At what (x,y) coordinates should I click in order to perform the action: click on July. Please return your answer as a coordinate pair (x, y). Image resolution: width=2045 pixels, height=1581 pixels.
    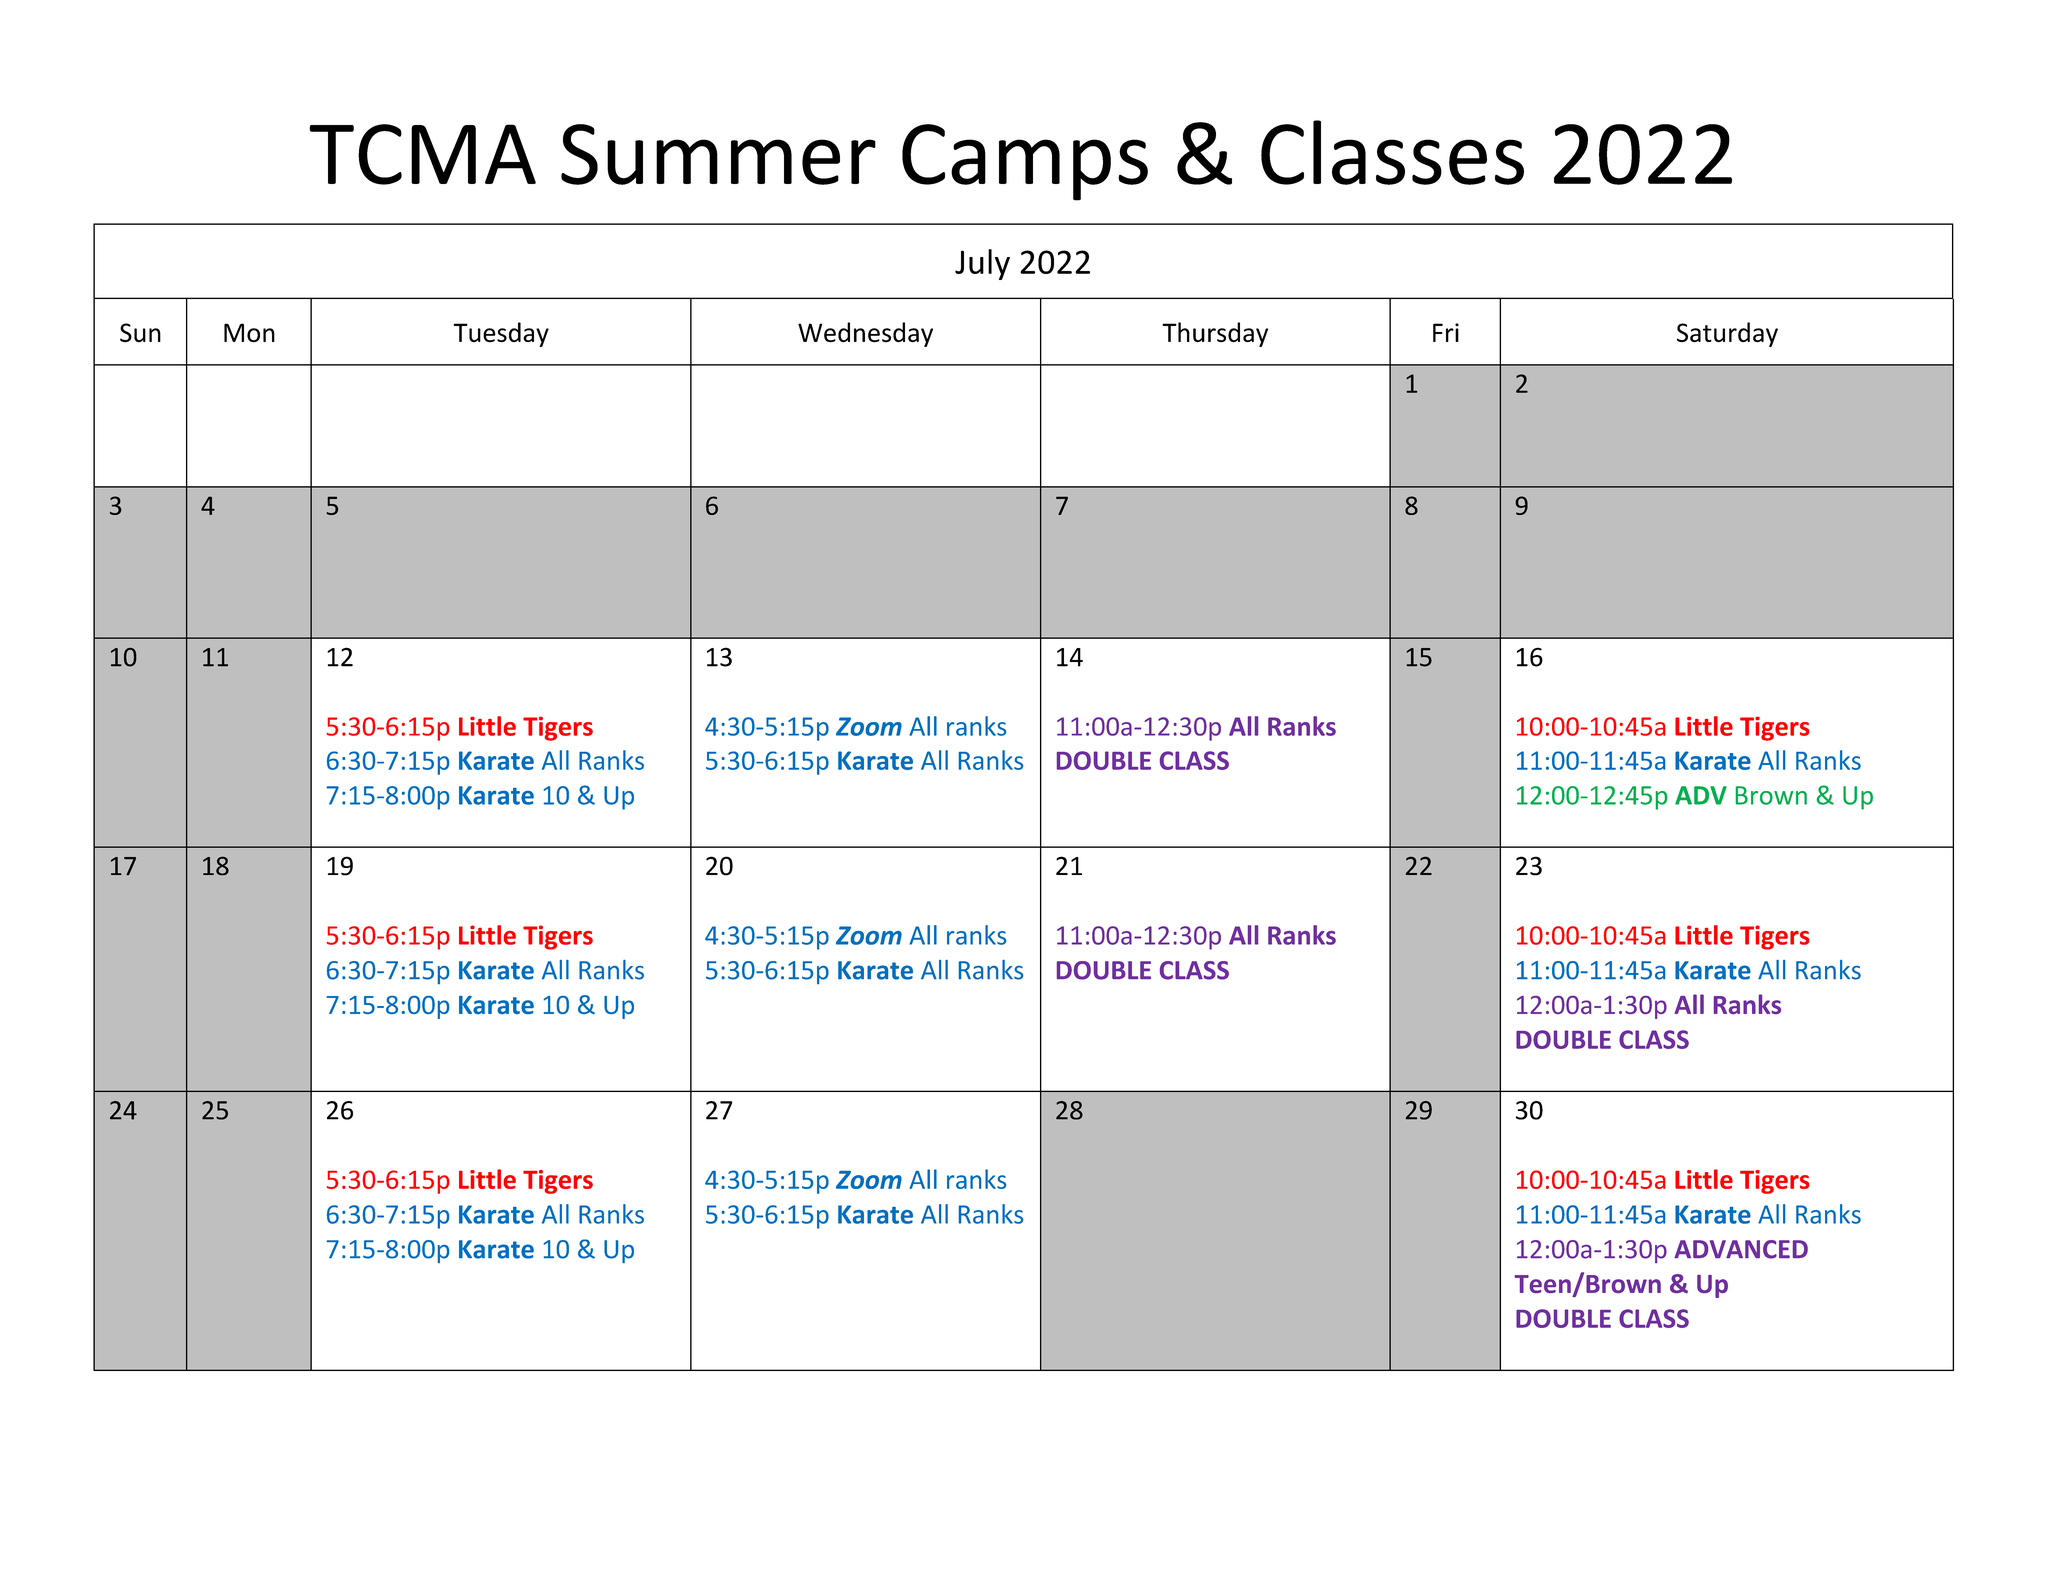
    Looking at the image, I should click on (982, 264).
